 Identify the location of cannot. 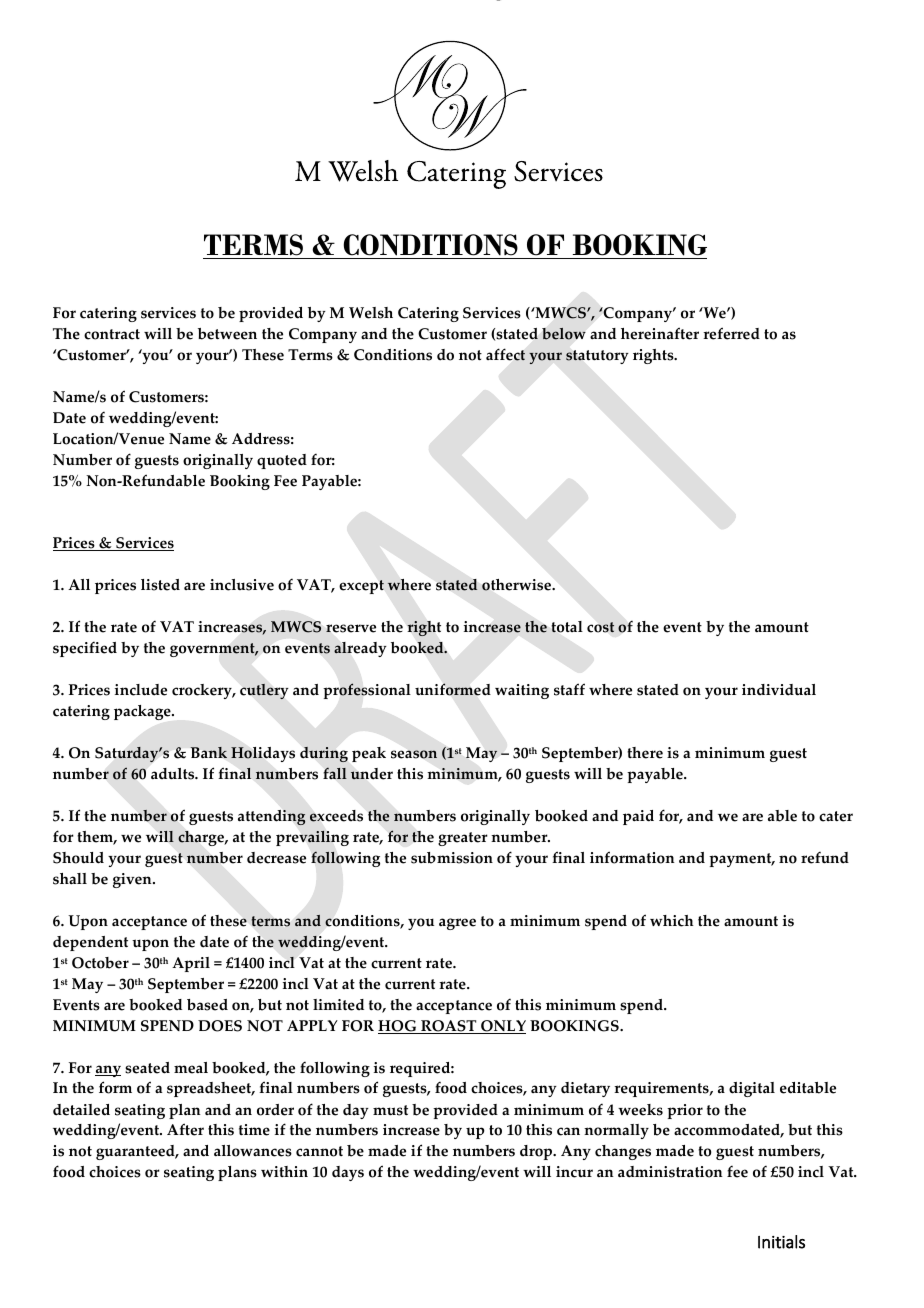
(319, 1151).
